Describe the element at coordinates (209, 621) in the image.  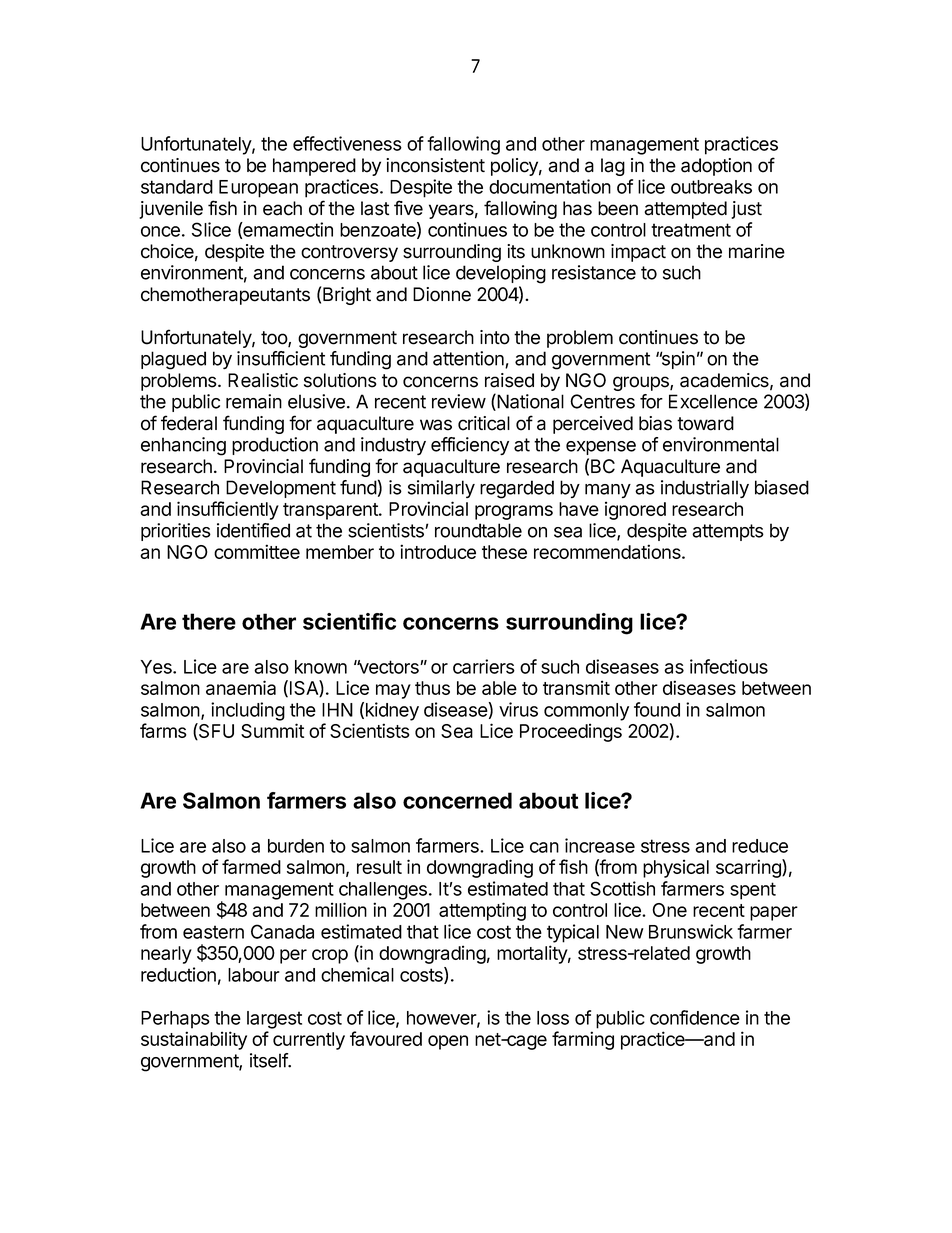
I see `there` at that location.
